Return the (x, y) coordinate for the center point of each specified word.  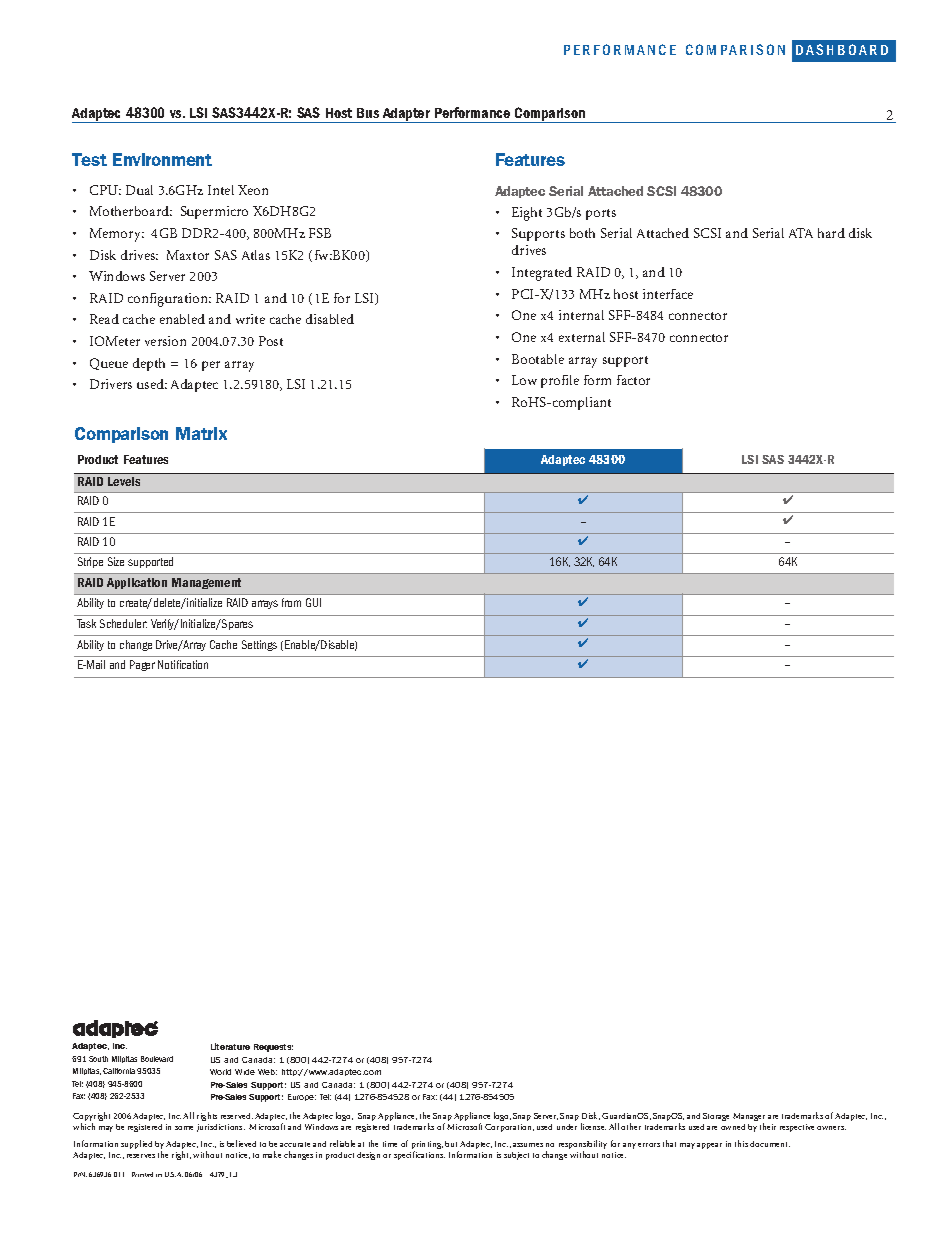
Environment (162, 159)
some (184, 1128)
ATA (801, 233)
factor (633, 380)
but (451, 1144)
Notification (183, 664)
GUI (313, 602)
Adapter (406, 115)
